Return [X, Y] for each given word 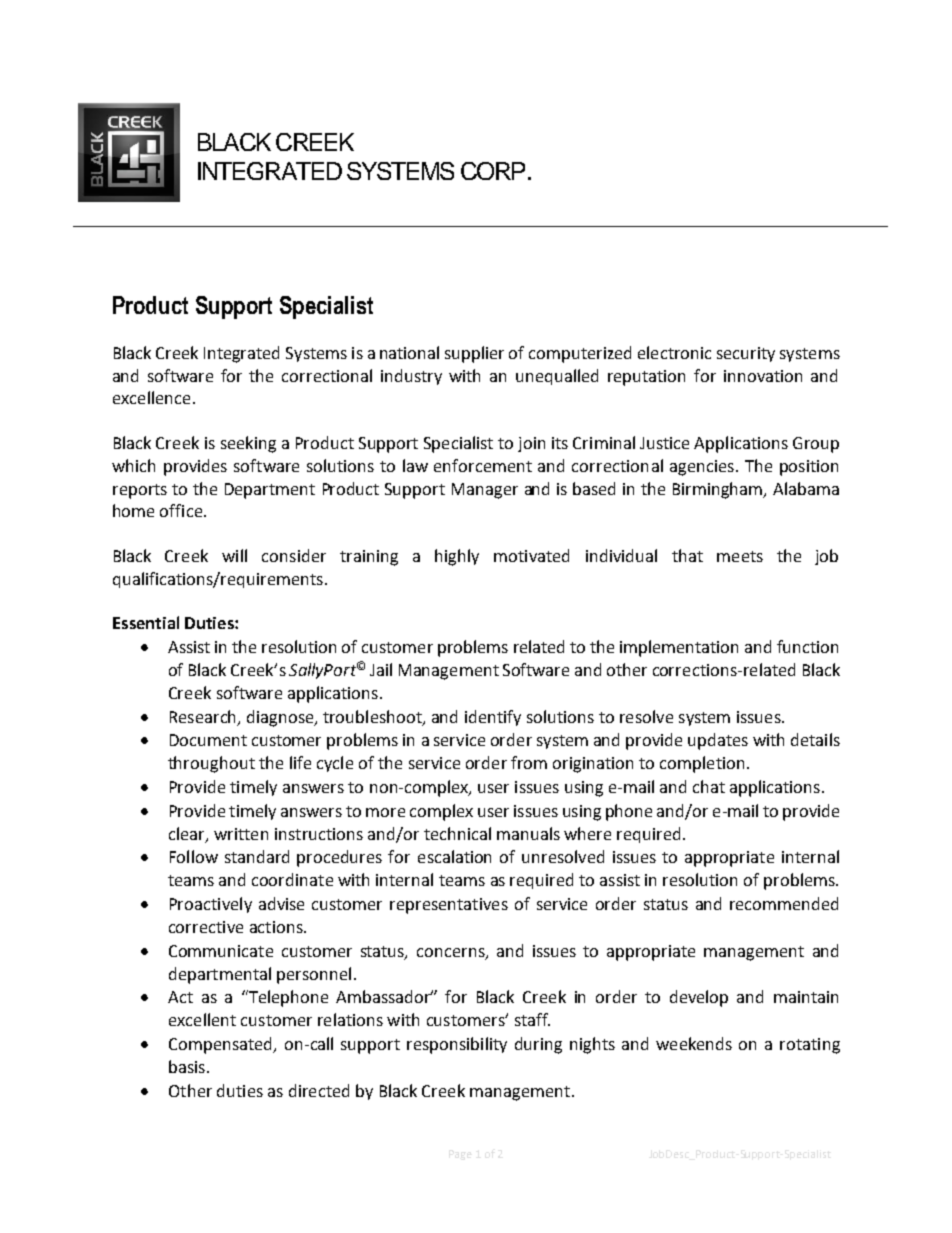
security [746, 354]
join [531, 444]
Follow [194, 856]
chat [709, 786]
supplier [474, 354]
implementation [679, 648]
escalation [454, 856]
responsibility [457, 1045]
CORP [493, 171]
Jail [381, 669]
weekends [694, 1043]
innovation [763, 376]
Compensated [221, 1045]
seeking [248, 444]
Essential [146, 622]
